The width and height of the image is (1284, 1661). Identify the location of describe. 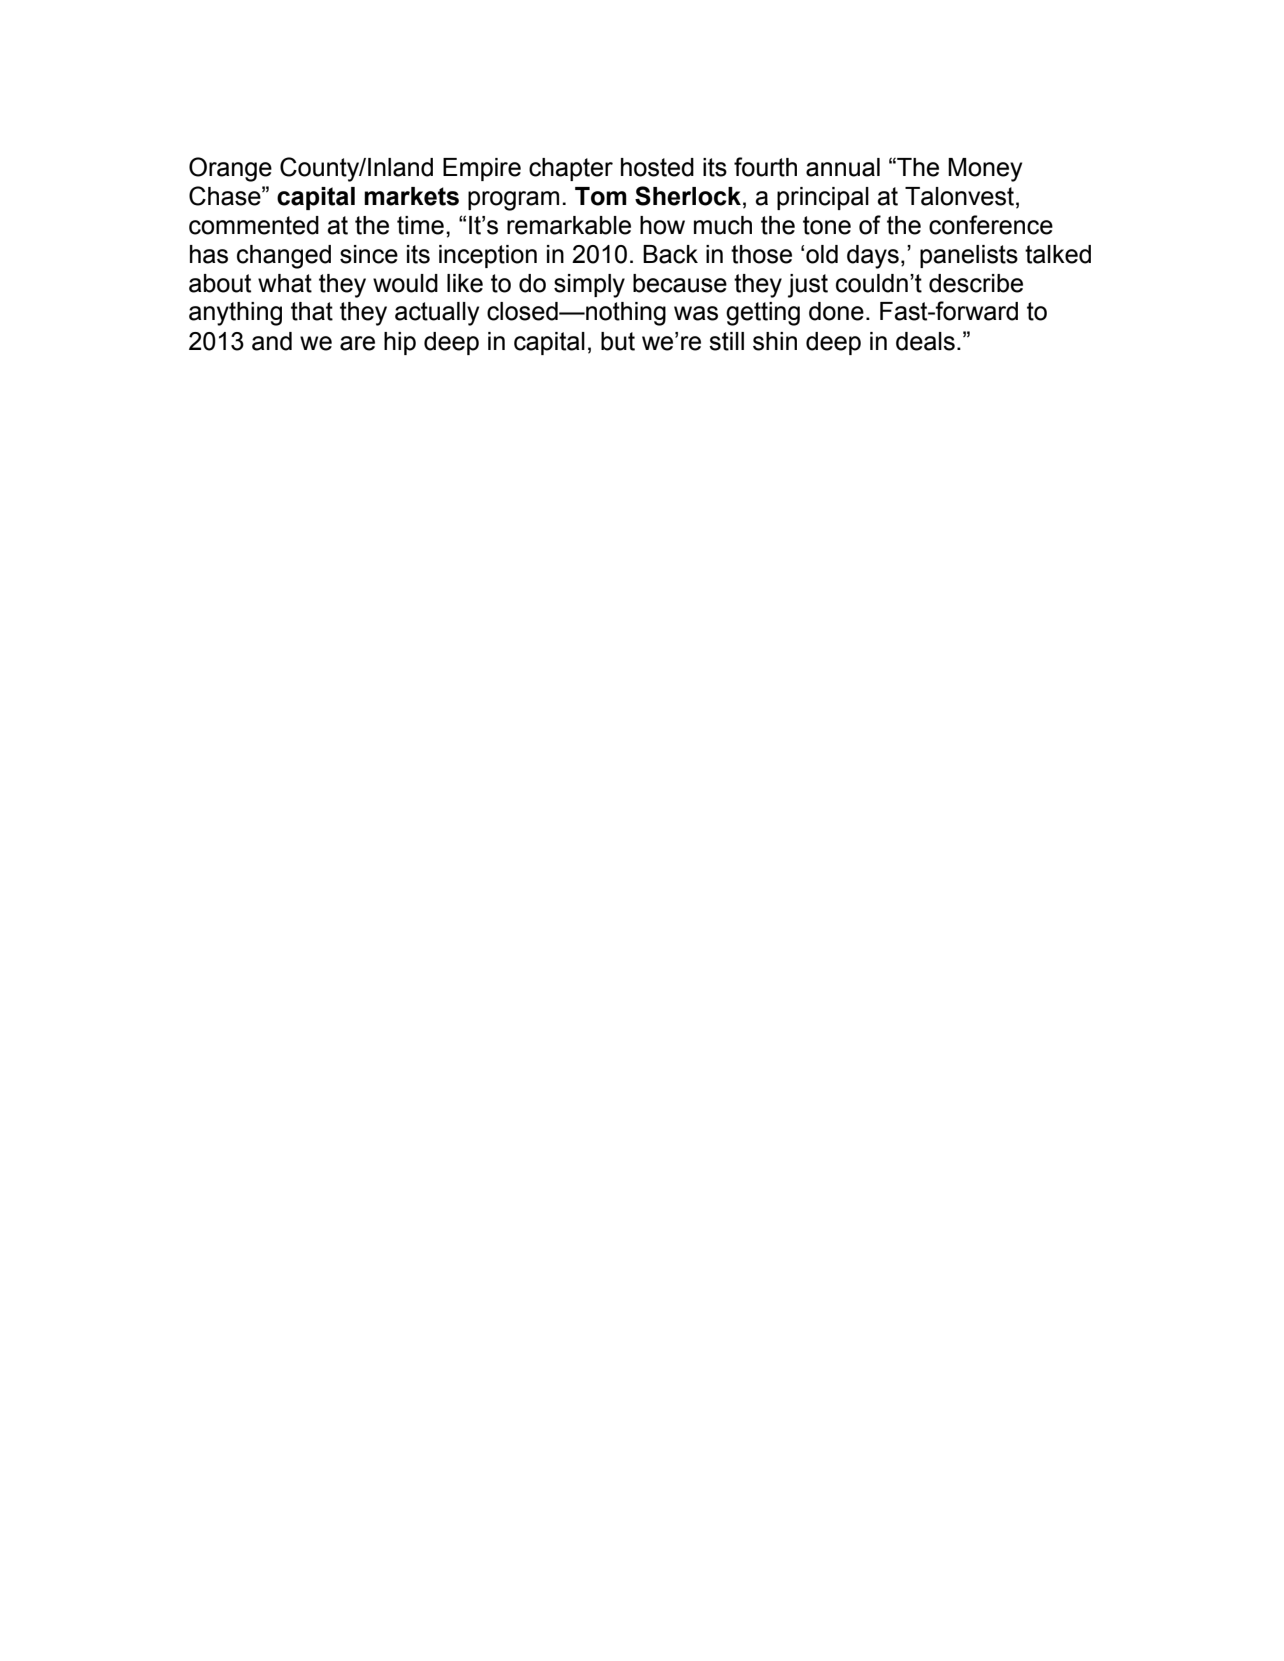
(976, 283).
